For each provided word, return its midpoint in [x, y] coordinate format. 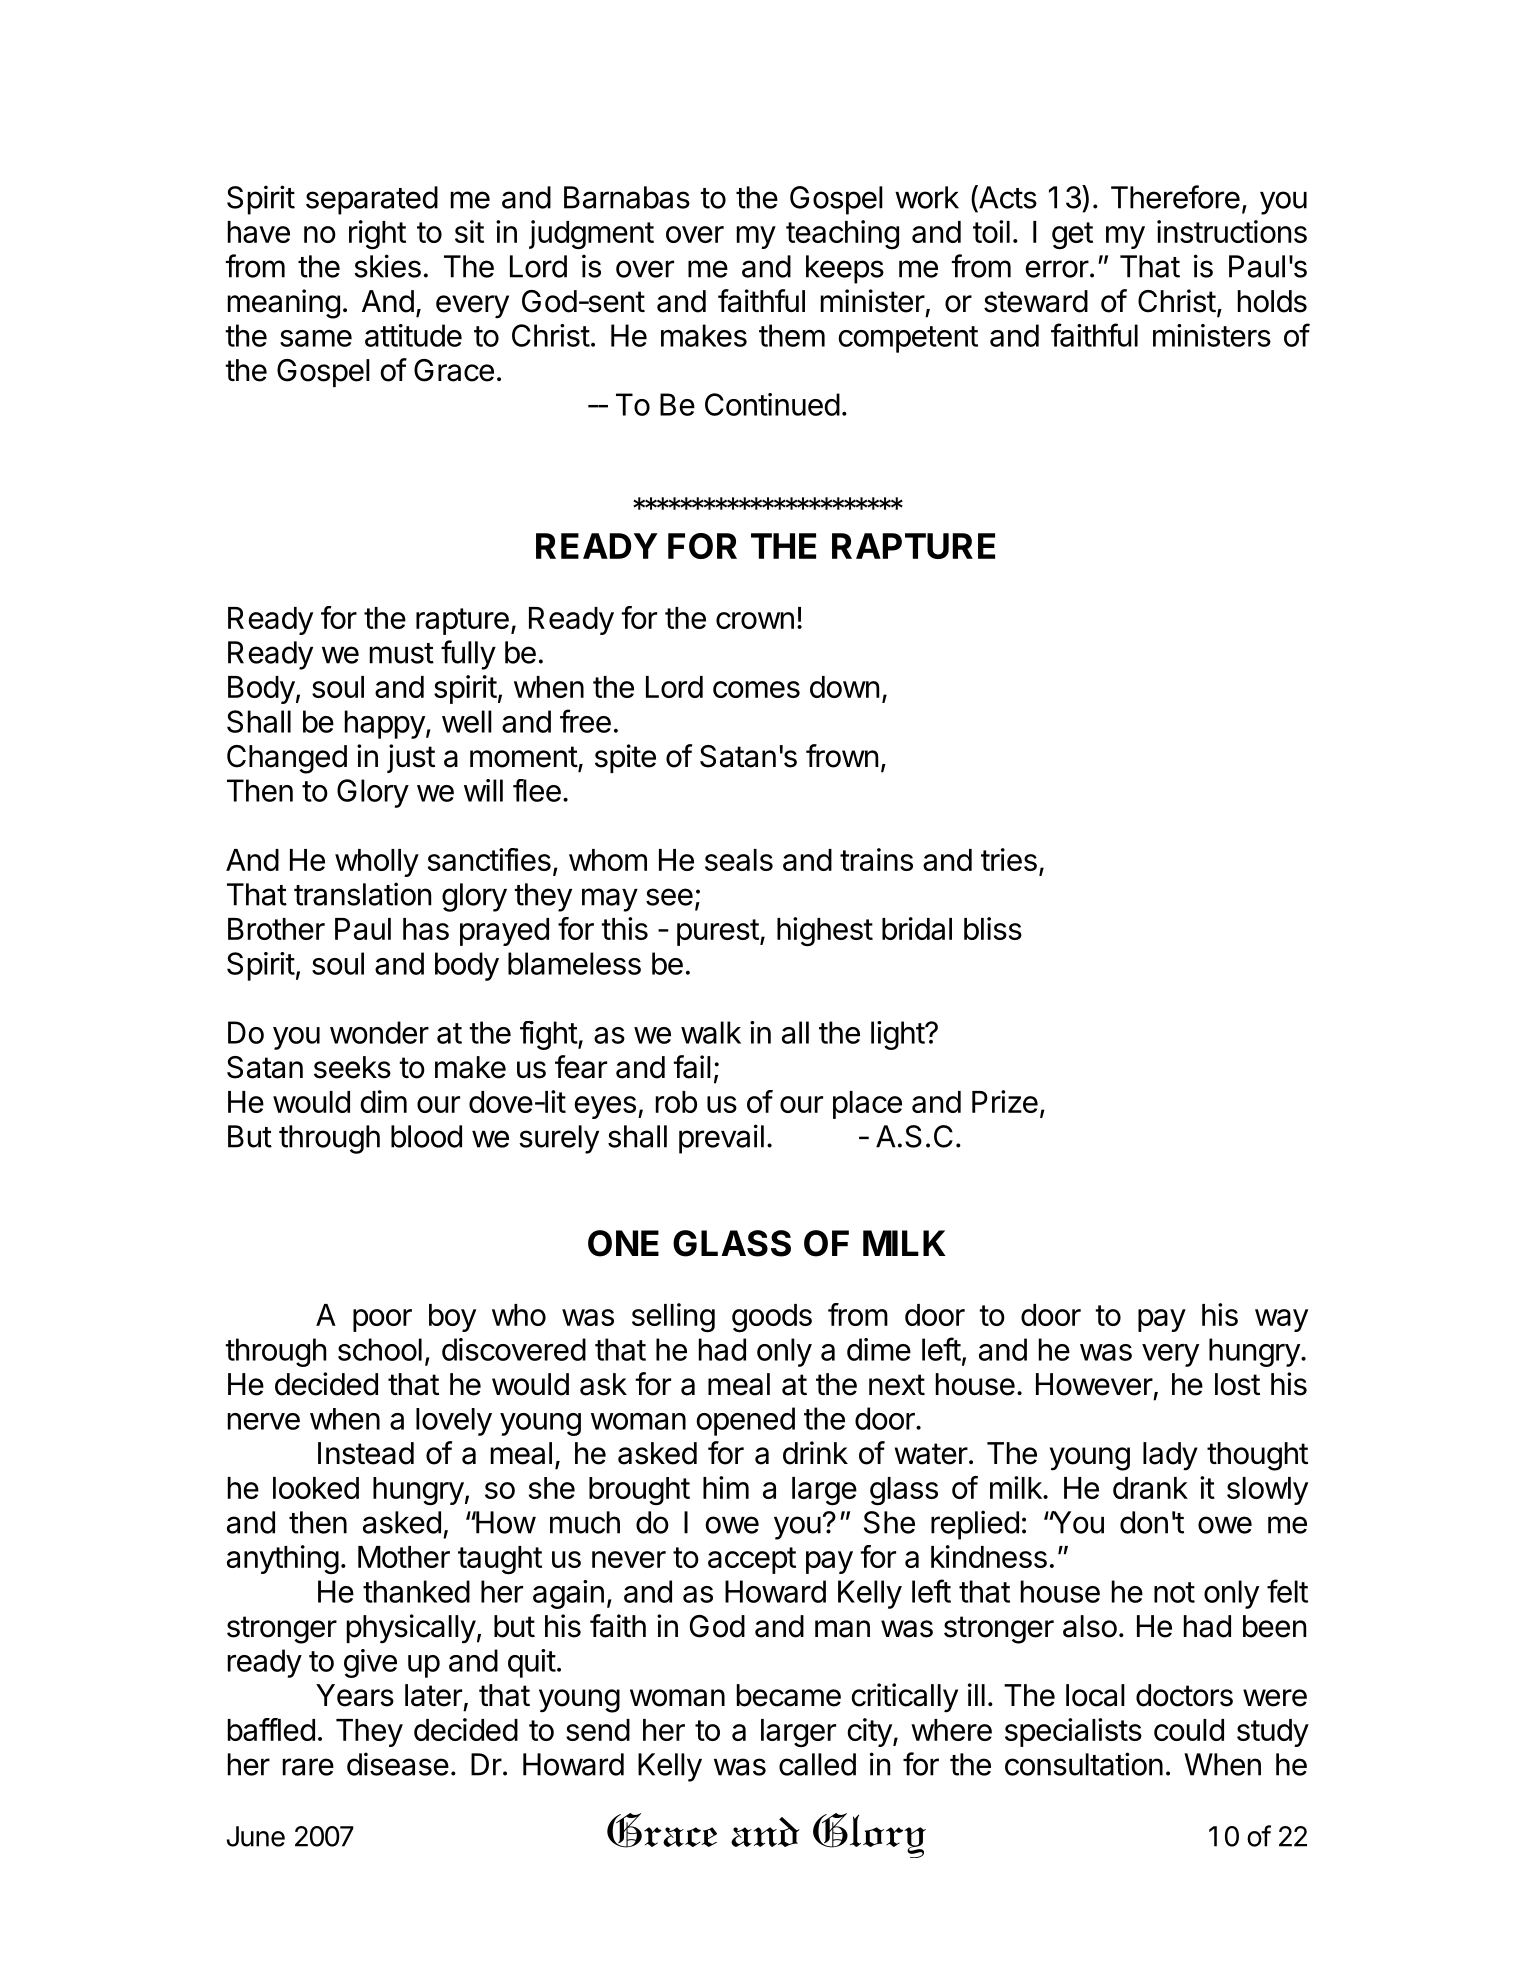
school [380, 1349]
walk [711, 1032]
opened [745, 1421]
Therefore [1175, 197]
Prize [1005, 1101]
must [402, 653]
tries [1009, 859]
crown [755, 620]
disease [398, 1764]
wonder [379, 1032]
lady [1170, 1456]
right [377, 235]
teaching [842, 234]
